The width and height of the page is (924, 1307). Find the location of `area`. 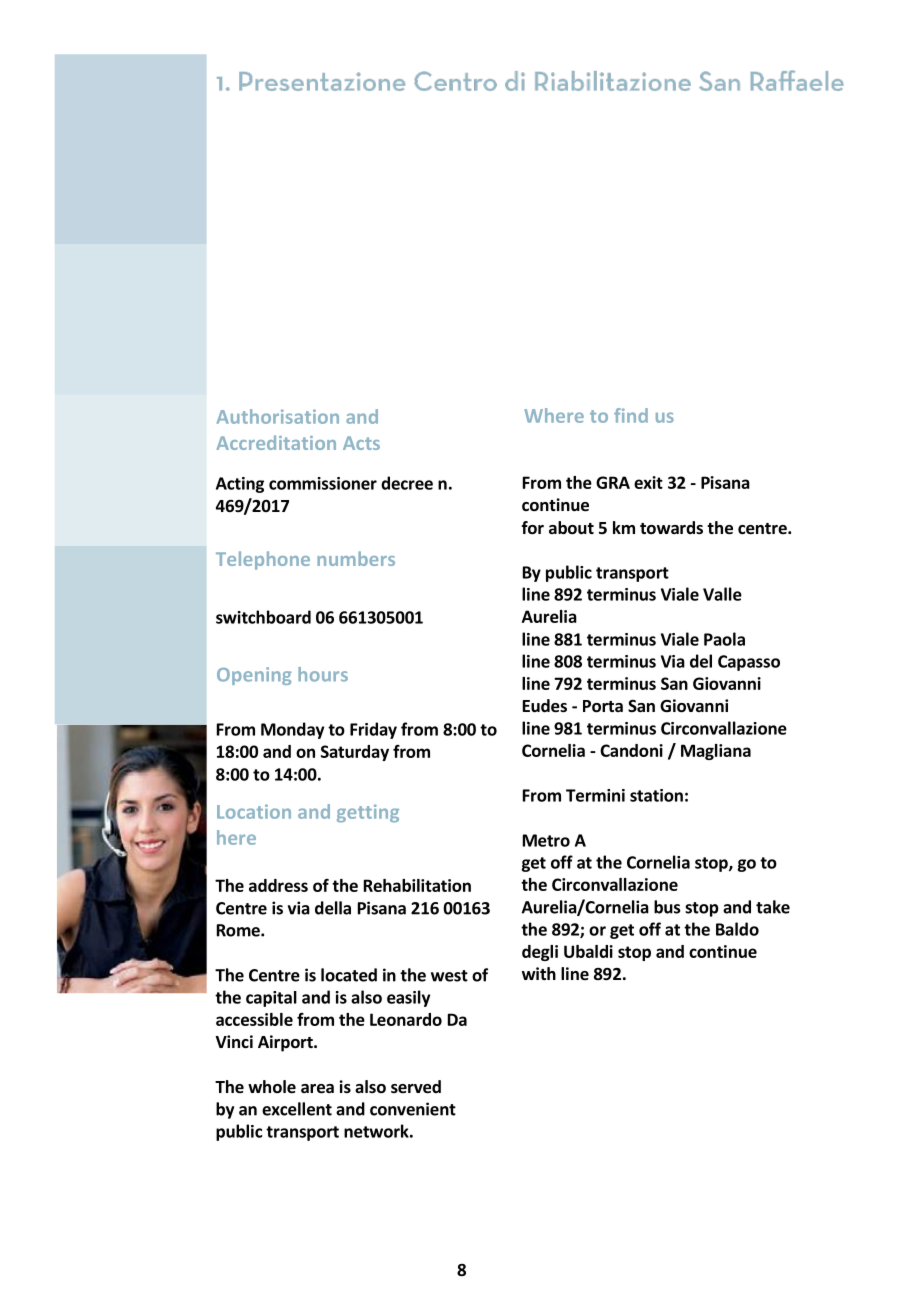

area is located at coordinates (317, 1089).
